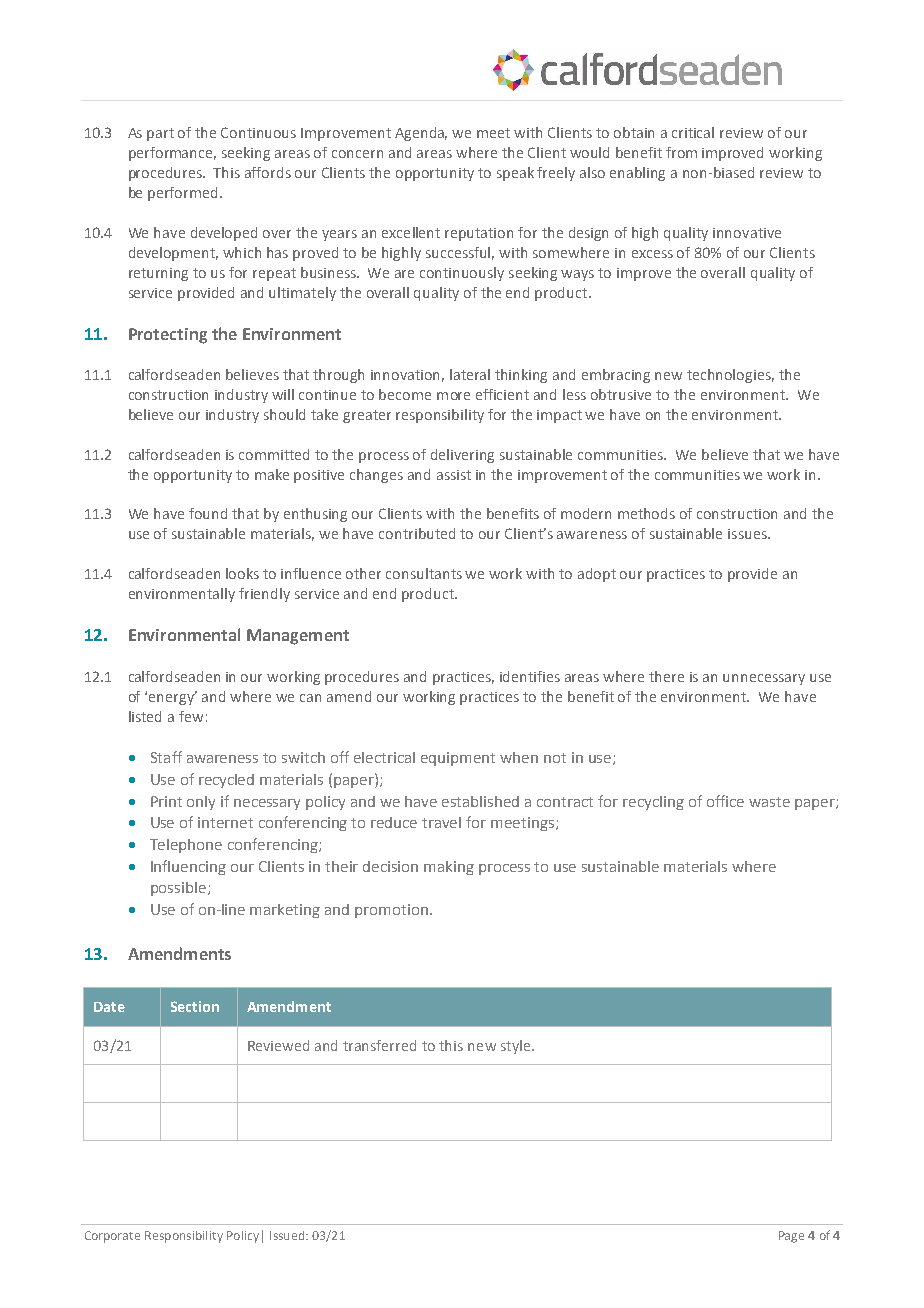  I want to click on energy, so click(173, 698).
